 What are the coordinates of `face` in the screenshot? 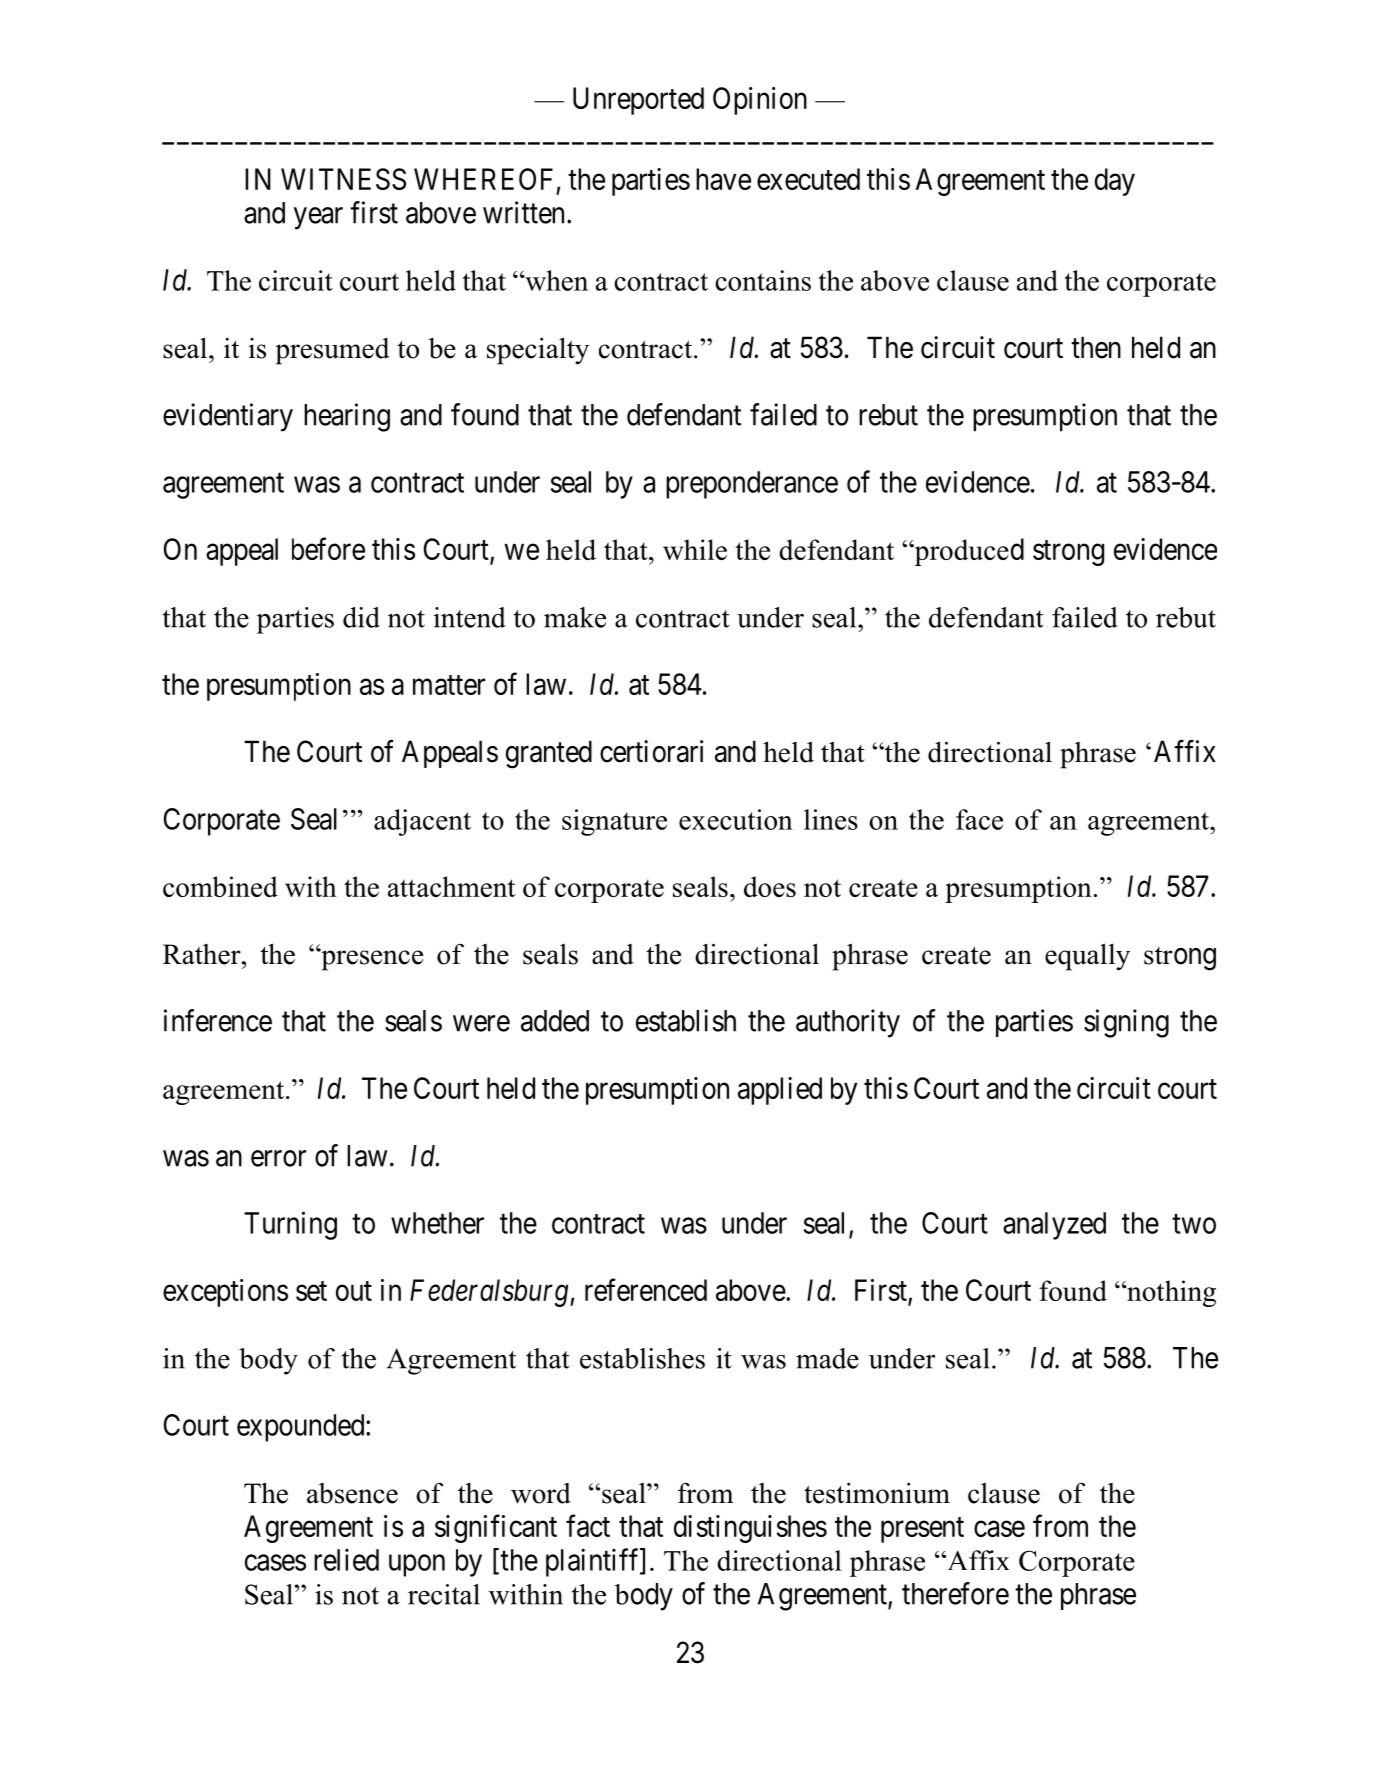 It's located at (979, 819).
